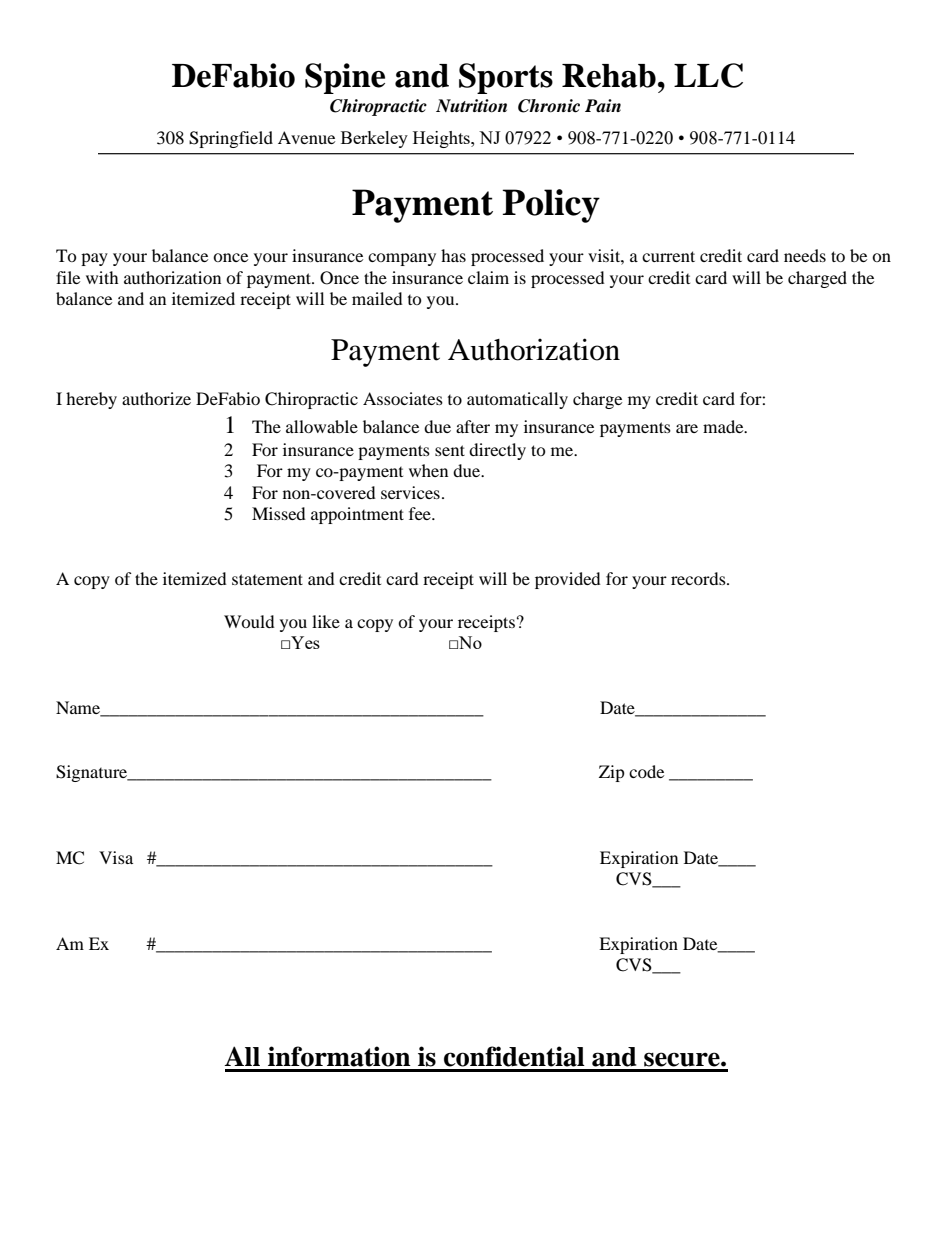 Image resolution: width=952 pixels, height=1233 pixels. What do you see at coordinates (326, 621) in the document?
I see `like` at bounding box center [326, 621].
